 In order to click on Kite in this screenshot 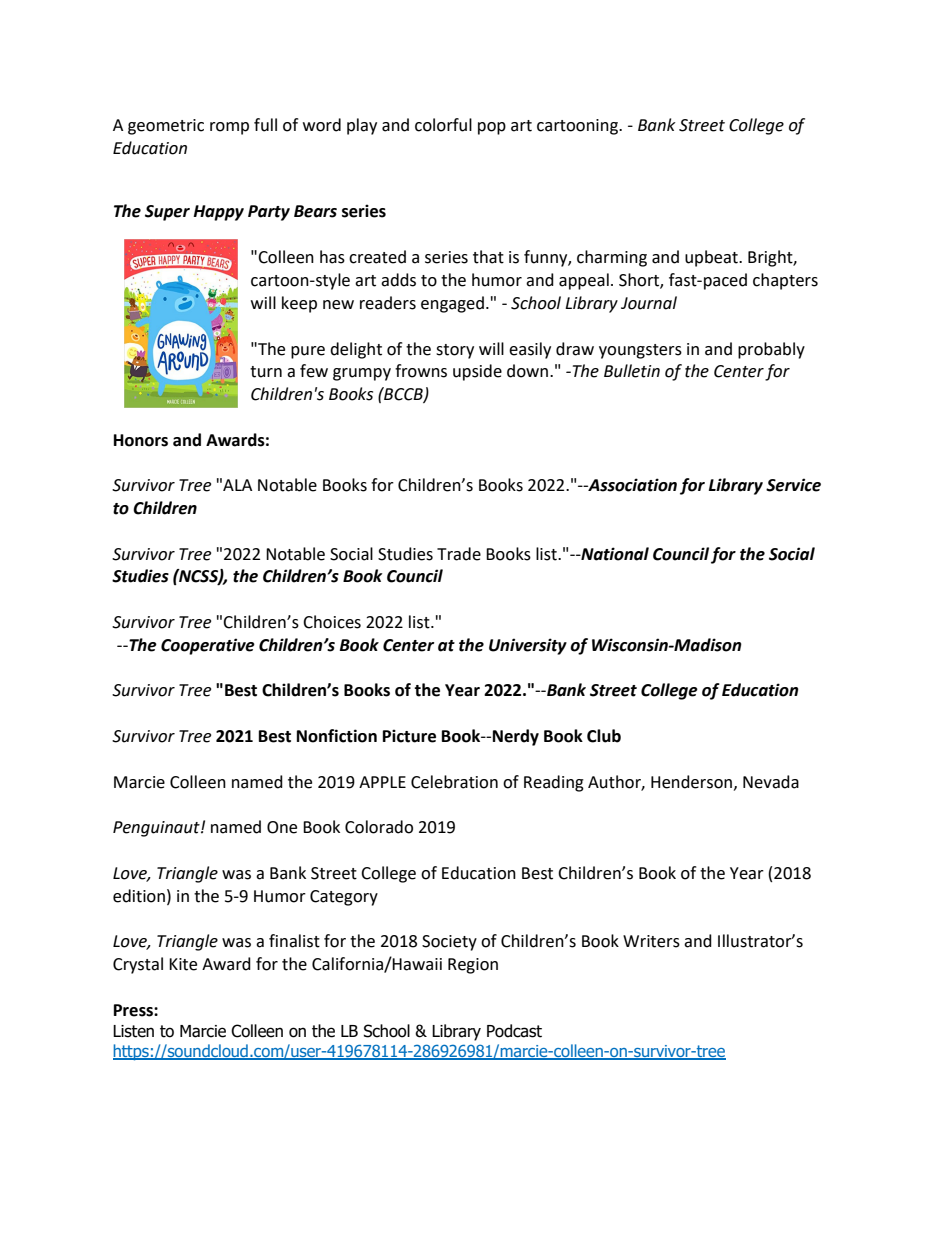, I will do `click(183, 964)`.
